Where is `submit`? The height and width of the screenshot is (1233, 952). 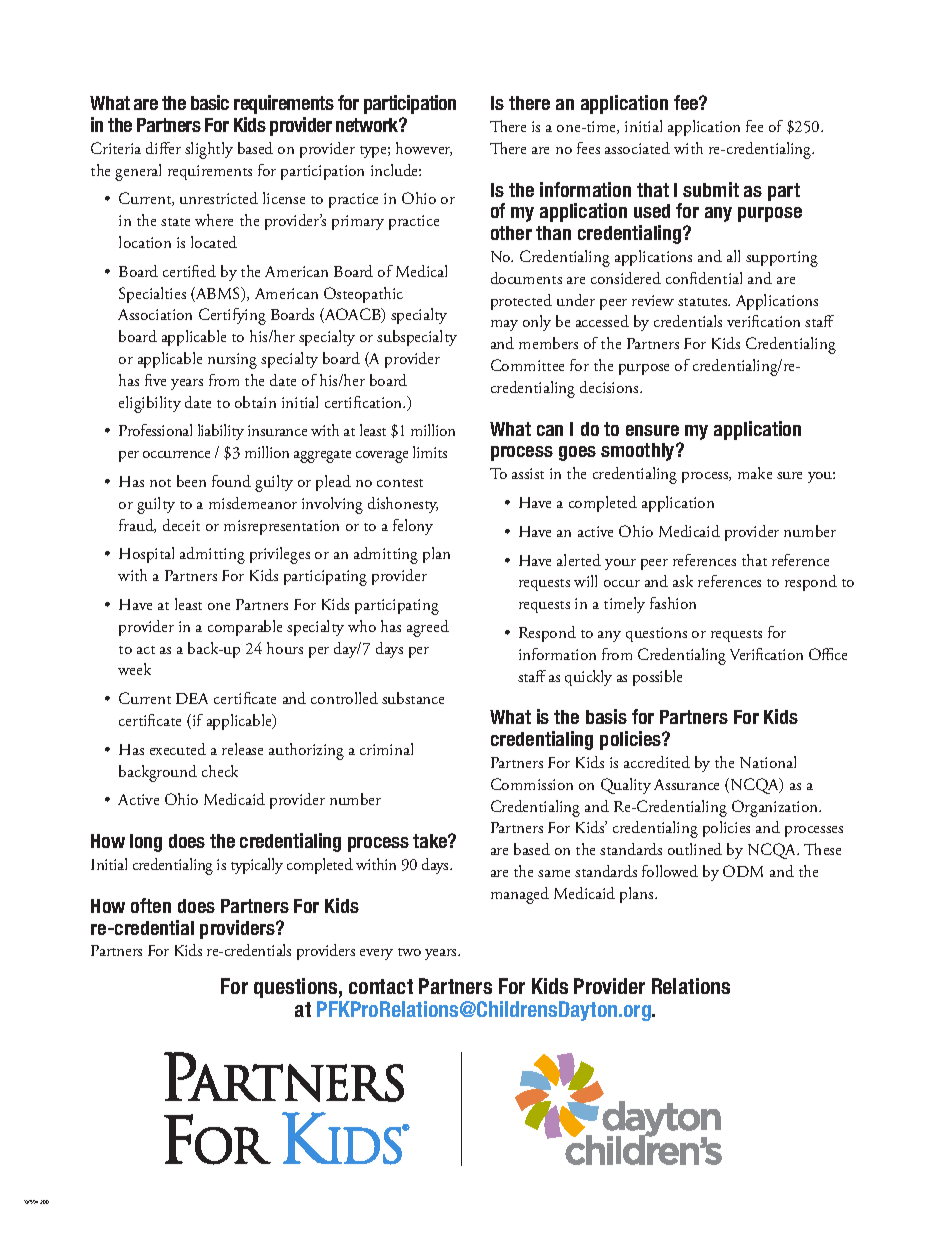 submit is located at coordinates (711, 189).
